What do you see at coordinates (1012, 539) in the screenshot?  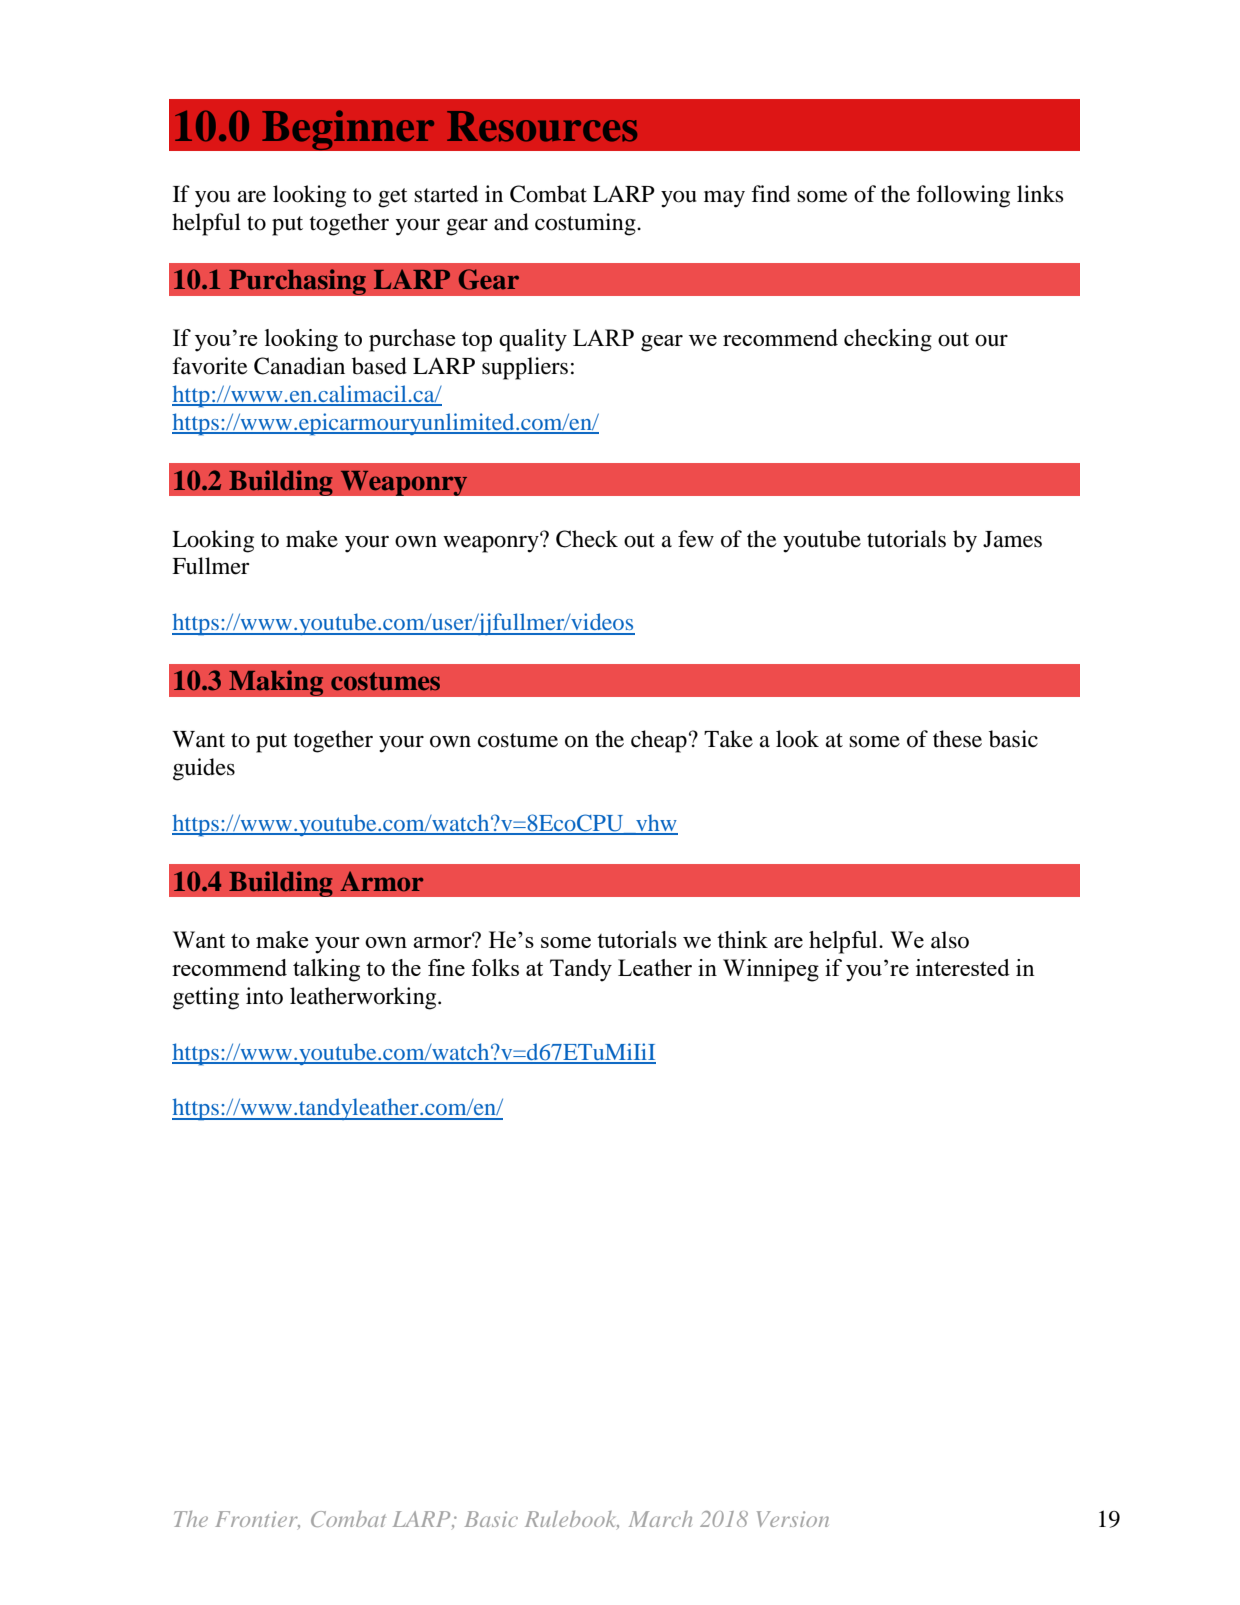 I see `James` at bounding box center [1012, 539].
